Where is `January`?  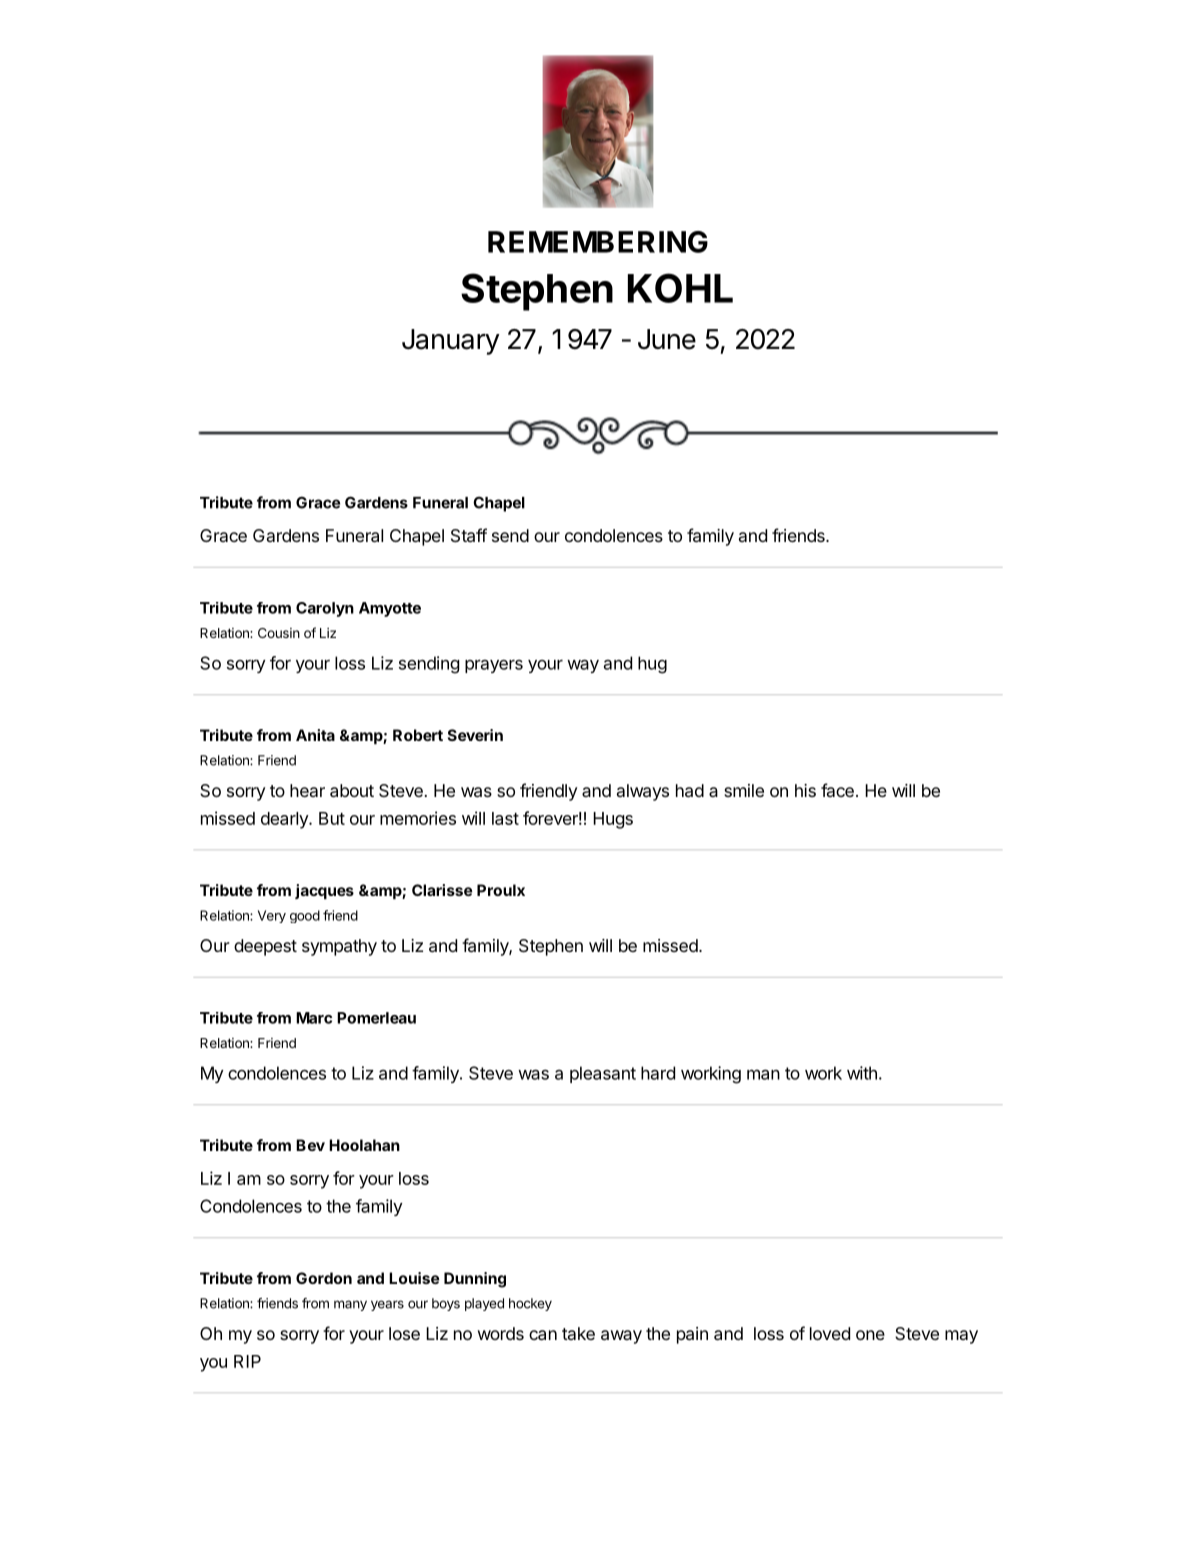
January is located at coordinates (451, 342).
